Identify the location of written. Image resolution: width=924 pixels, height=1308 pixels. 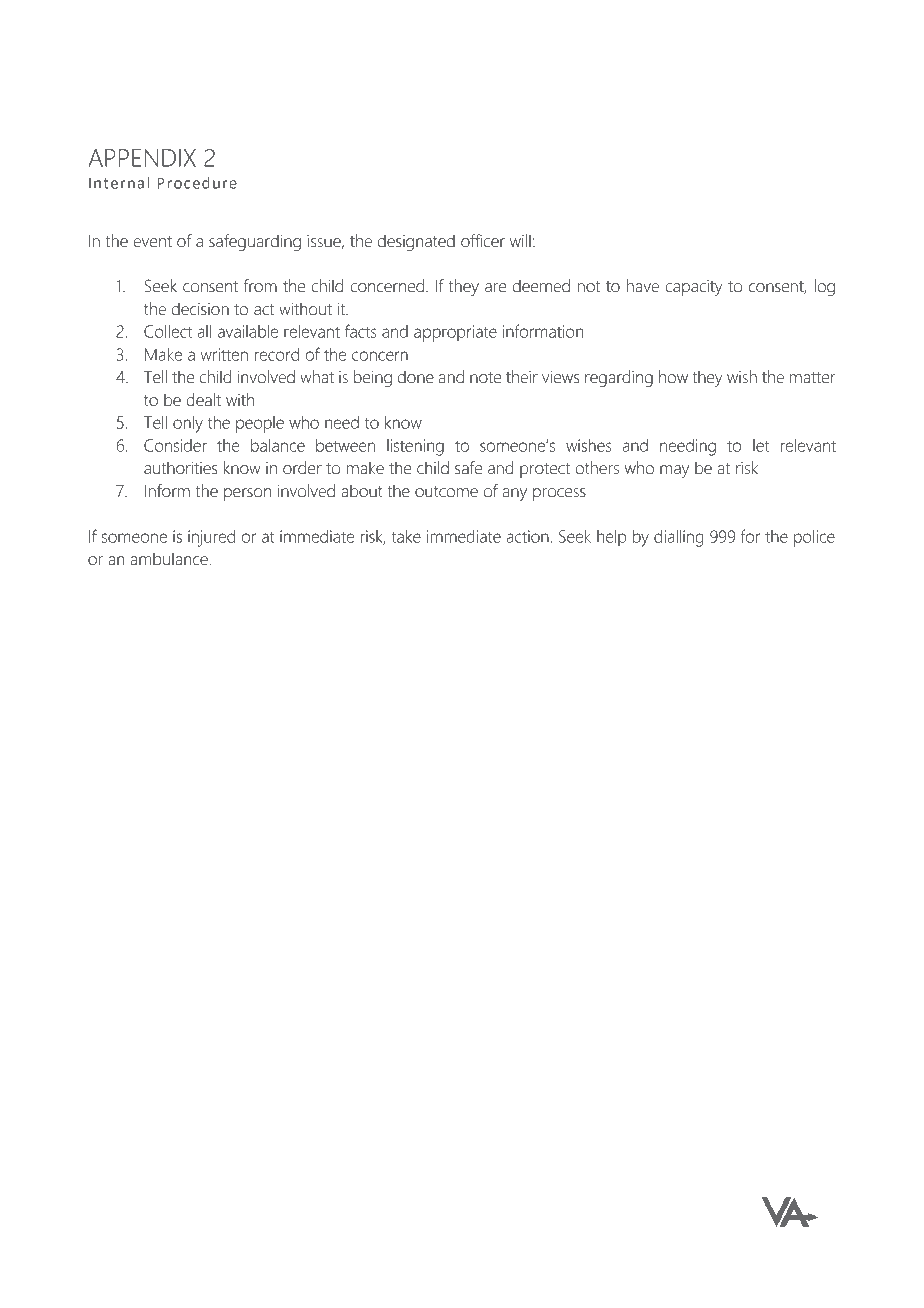
(224, 354).
